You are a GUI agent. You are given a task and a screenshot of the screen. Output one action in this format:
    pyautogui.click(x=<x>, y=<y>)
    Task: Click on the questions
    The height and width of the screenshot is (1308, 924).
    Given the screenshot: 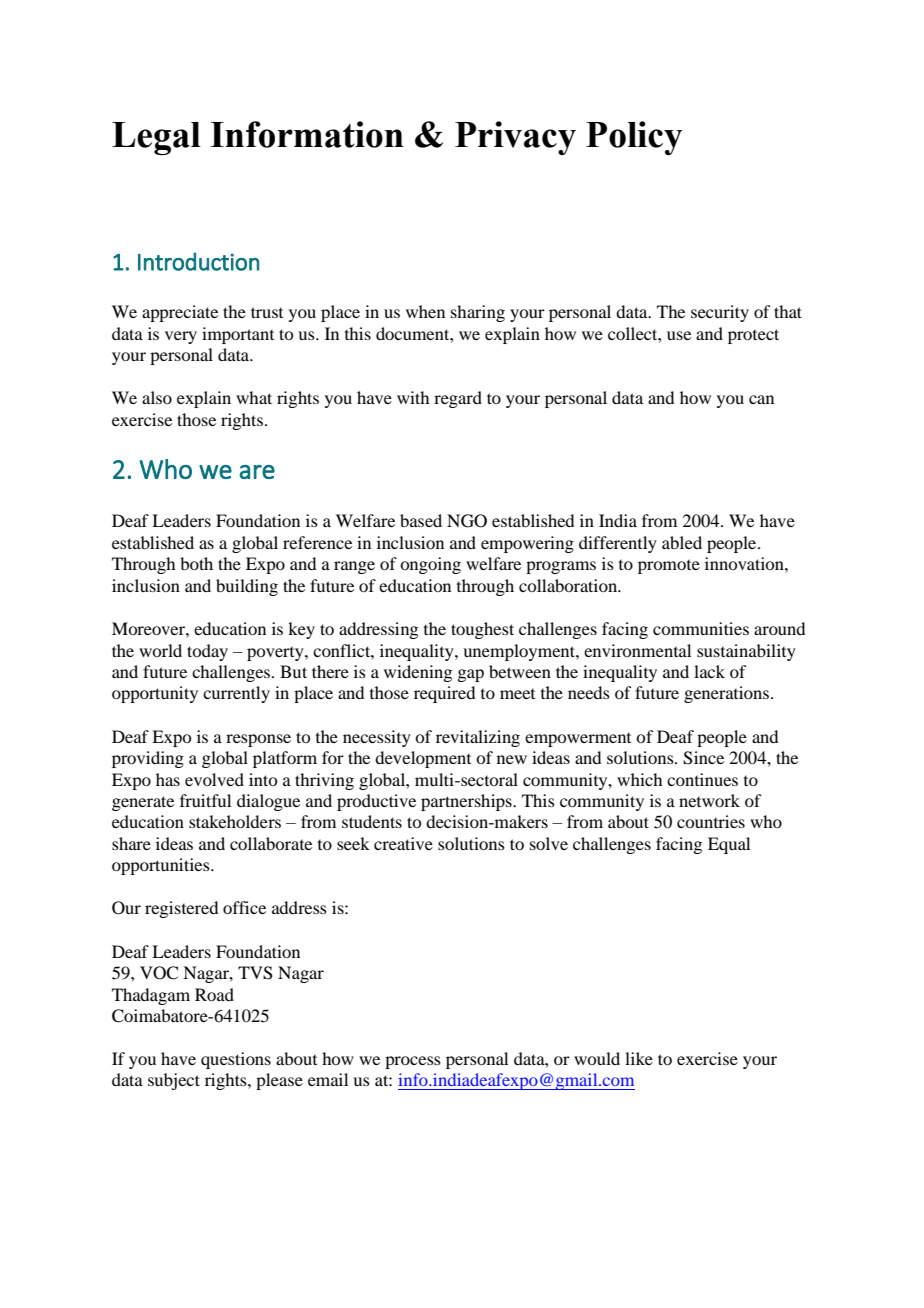 What is the action you would take?
    pyautogui.click(x=236, y=1060)
